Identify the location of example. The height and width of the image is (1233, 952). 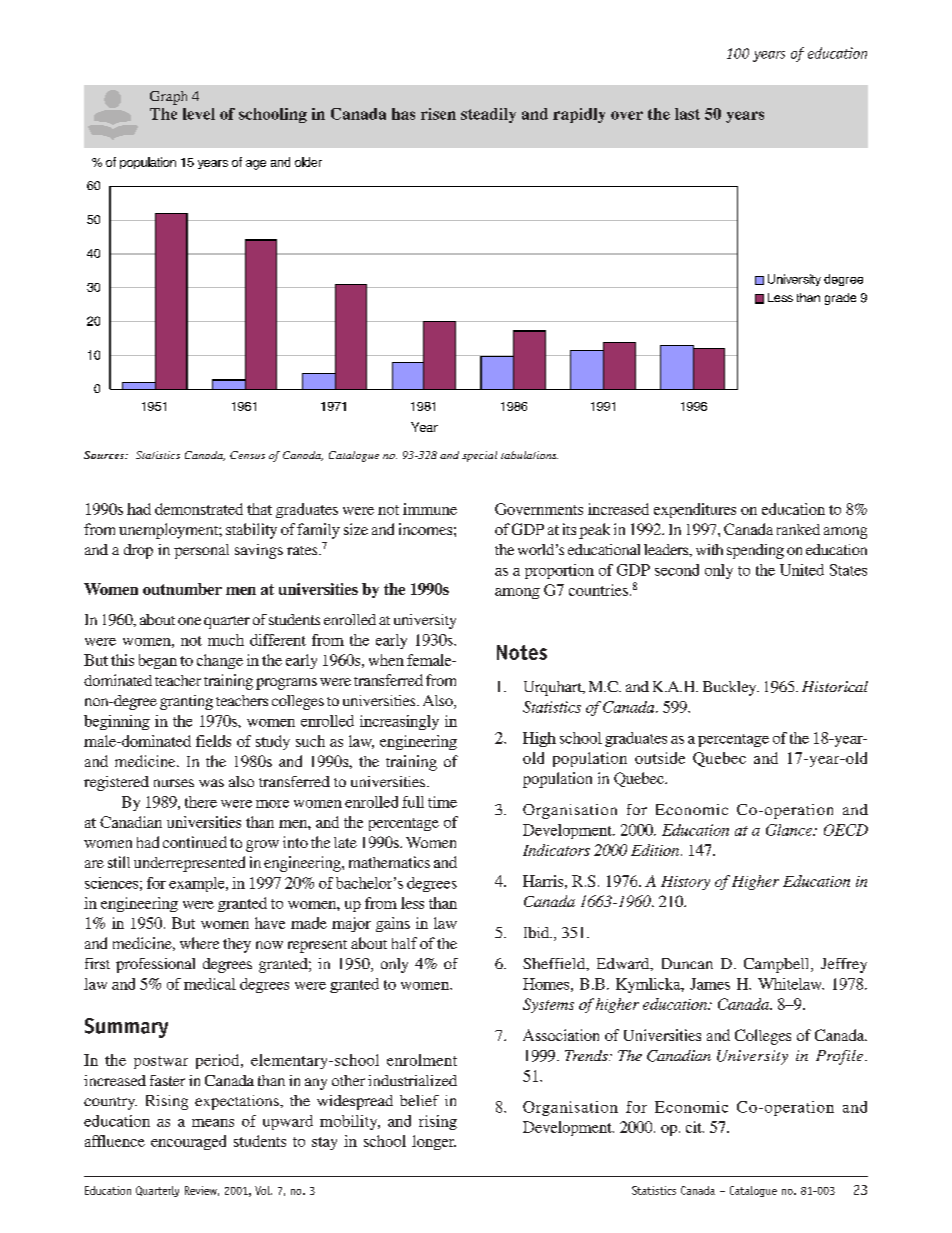
(198, 884).
